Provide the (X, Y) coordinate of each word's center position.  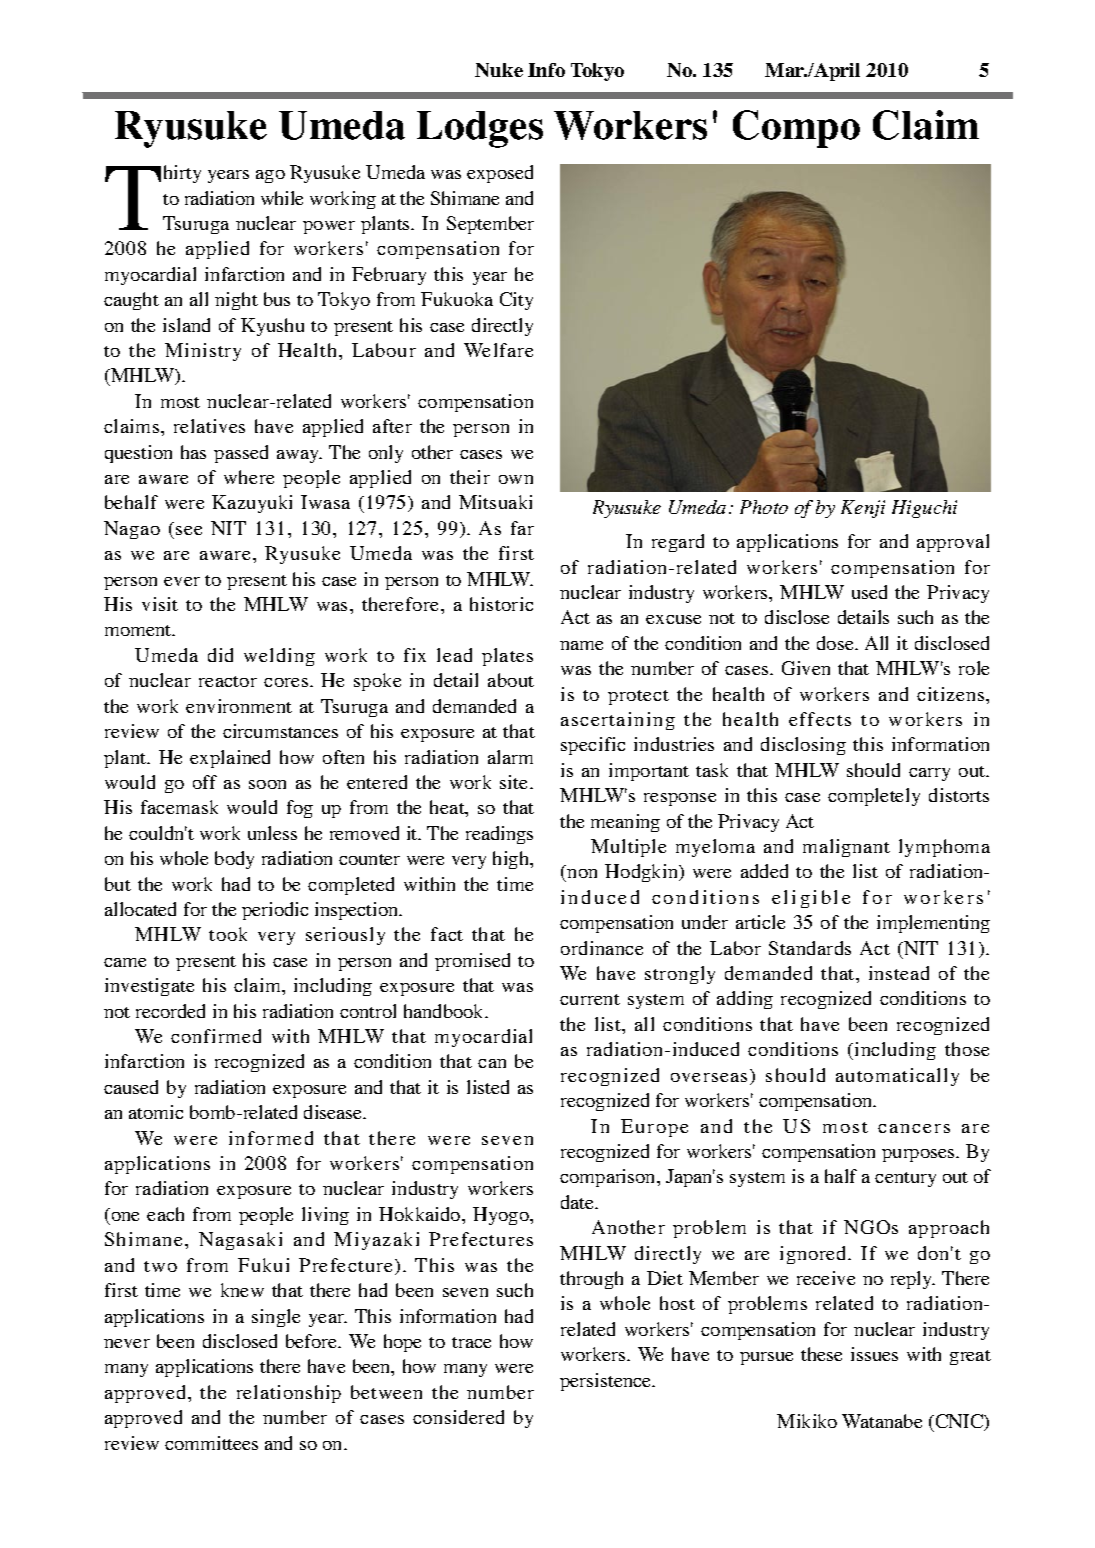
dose (836, 643)
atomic (156, 1112)
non (581, 875)
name (581, 645)
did (220, 655)
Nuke (499, 70)
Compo (796, 129)
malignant (846, 848)
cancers (914, 1128)
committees (211, 1443)
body (234, 860)
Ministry (203, 352)
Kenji (863, 509)
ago (270, 176)
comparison (609, 1178)
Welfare (498, 350)
